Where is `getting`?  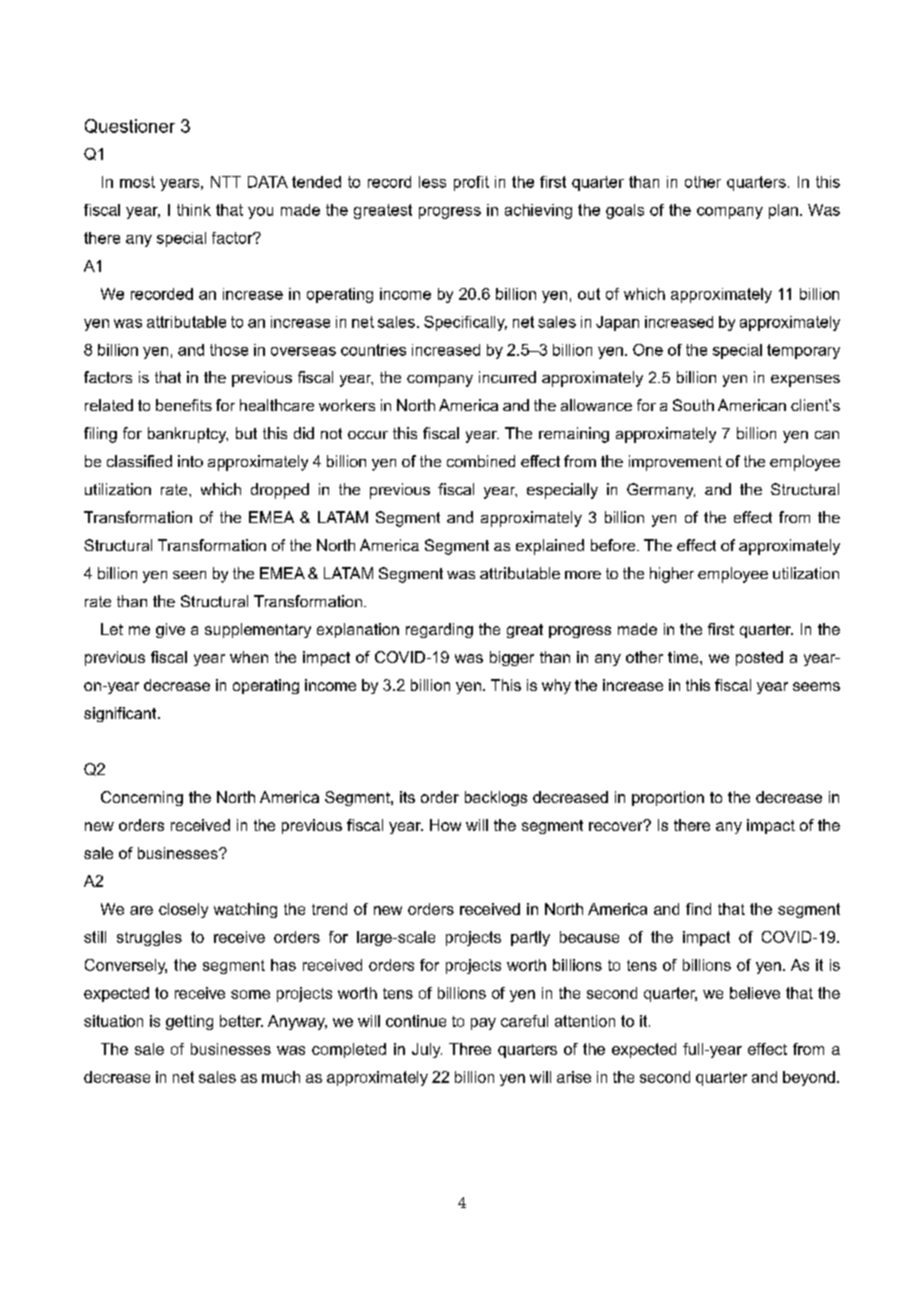
getting is located at coordinates (189, 1022).
